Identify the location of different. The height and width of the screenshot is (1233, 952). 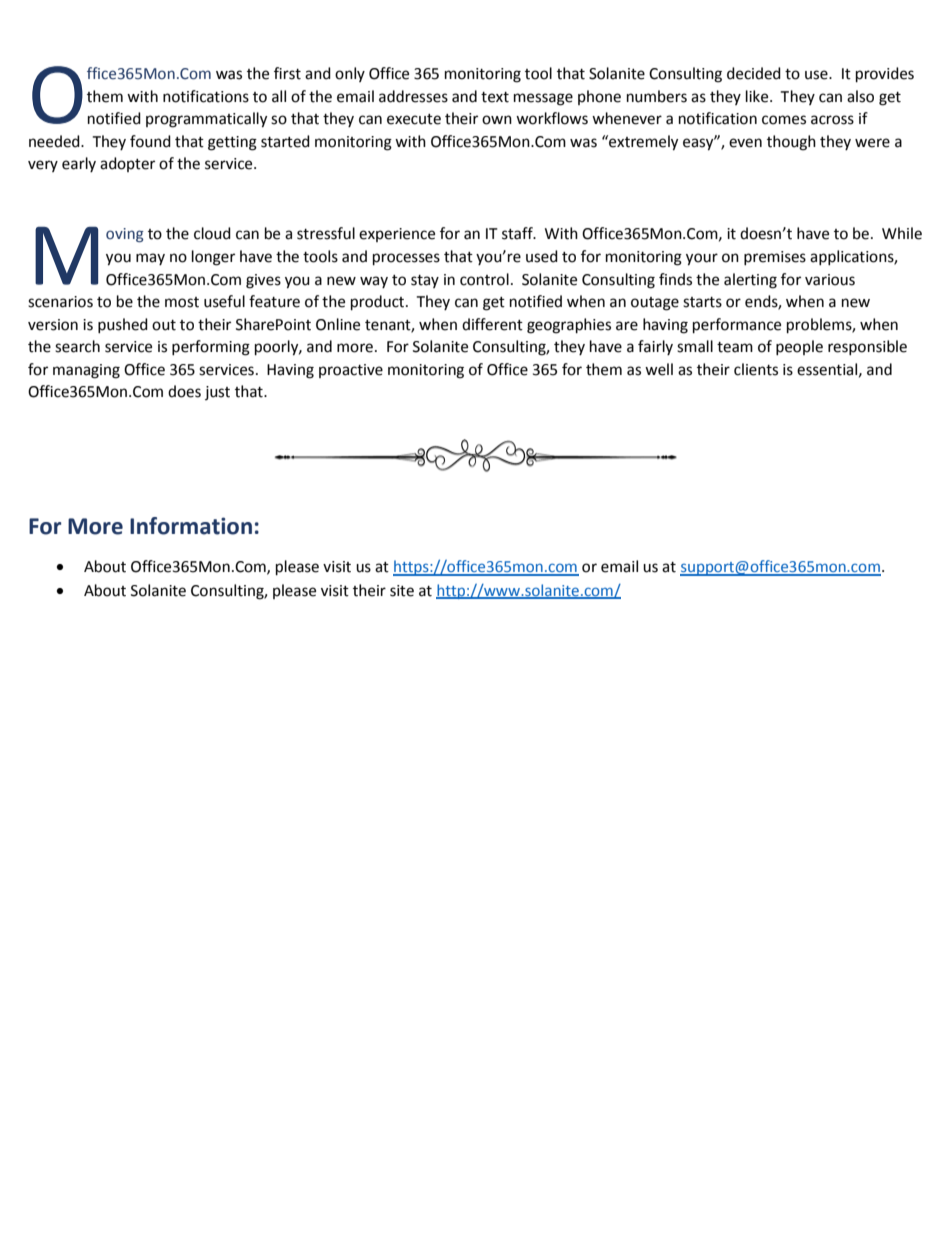
(492, 324).
